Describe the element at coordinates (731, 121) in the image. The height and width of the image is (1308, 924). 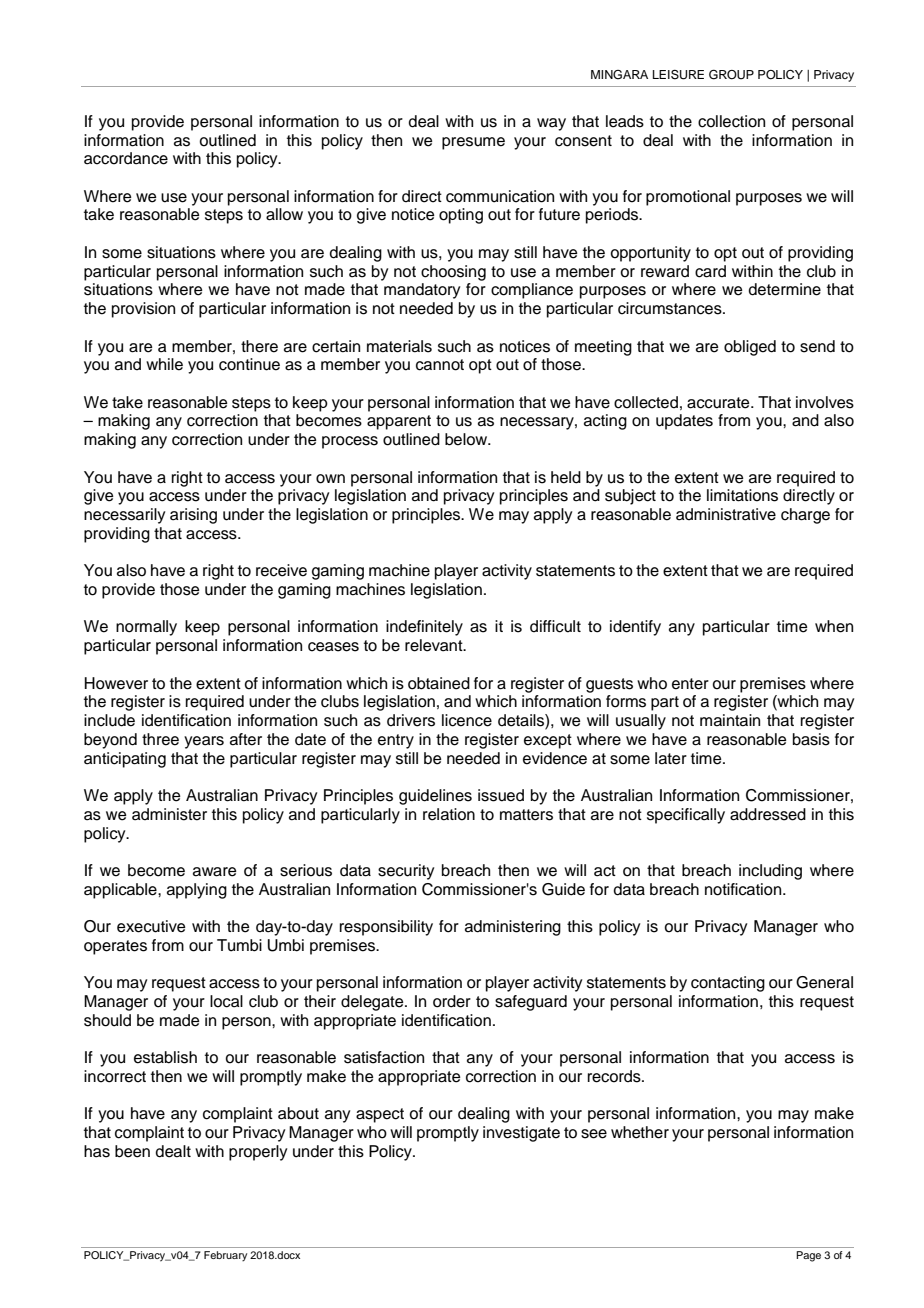
I see `collection` at that location.
